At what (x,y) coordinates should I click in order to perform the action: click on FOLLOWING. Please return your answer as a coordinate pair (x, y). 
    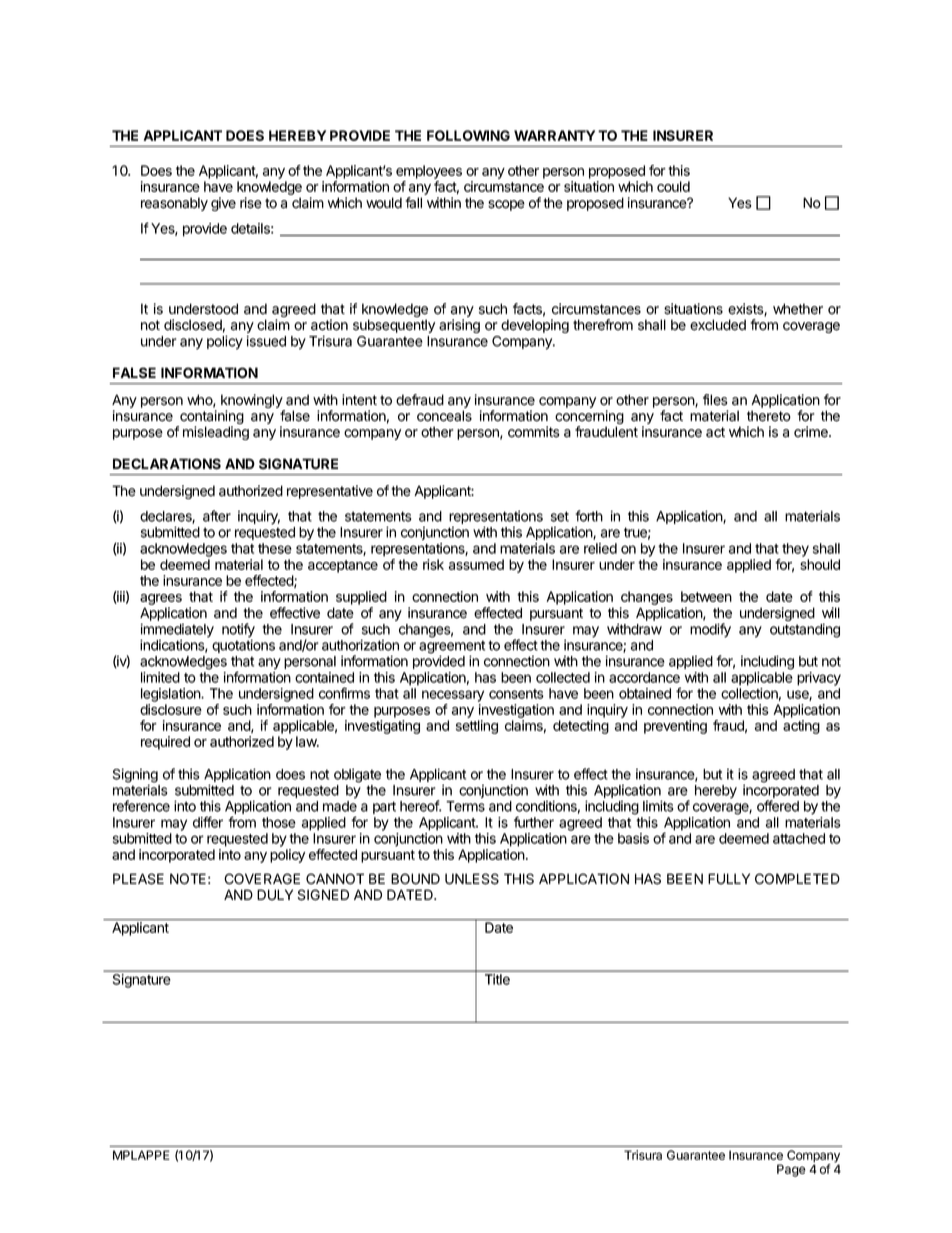
    Looking at the image, I should click on (468, 135).
